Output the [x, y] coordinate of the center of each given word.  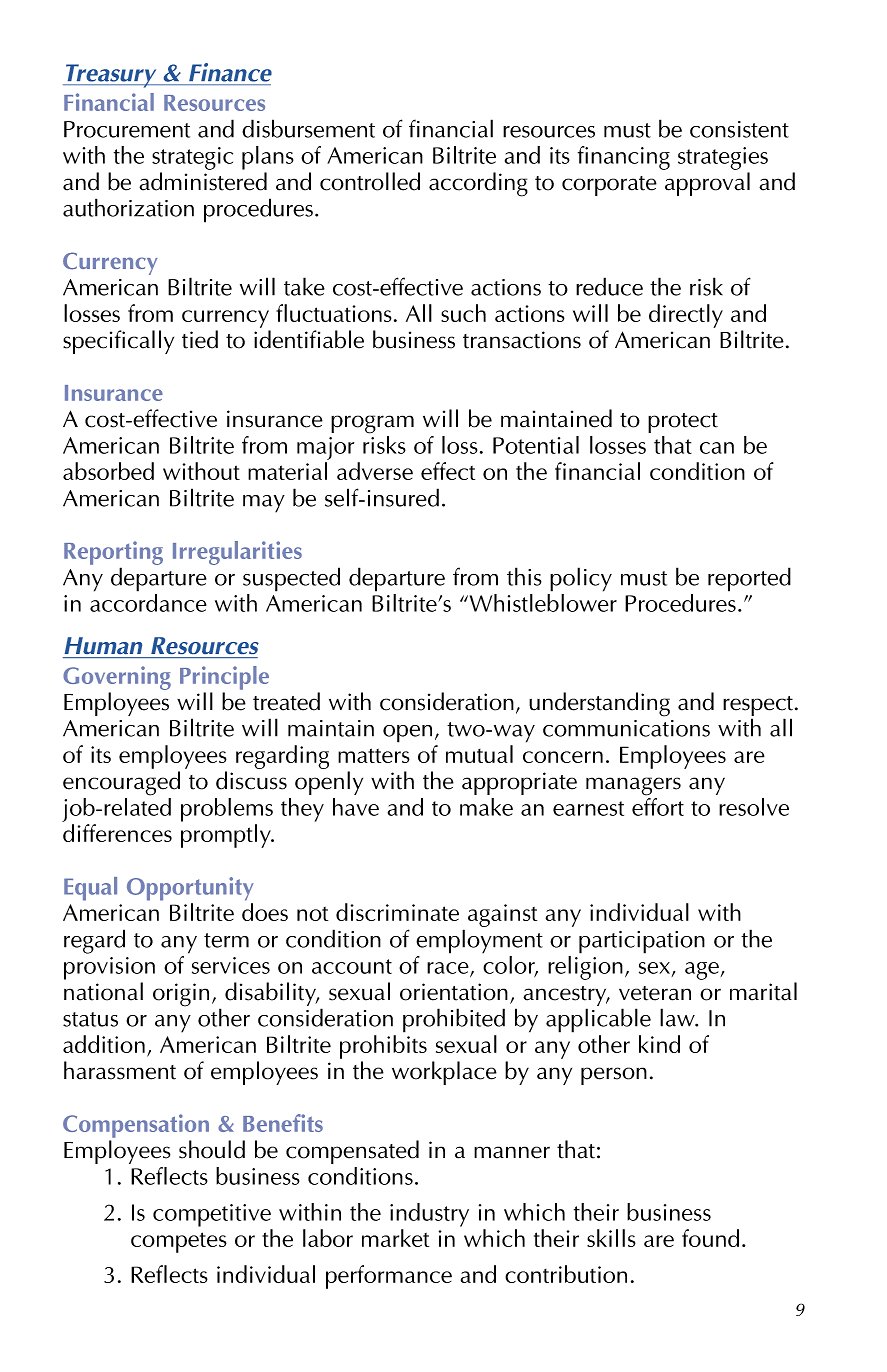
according [478, 184]
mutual [479, 754]
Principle [224, 678]
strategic [192, 158]
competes [179, 1242]
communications [626, 728]
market [395, 1238]
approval [707, 184]
